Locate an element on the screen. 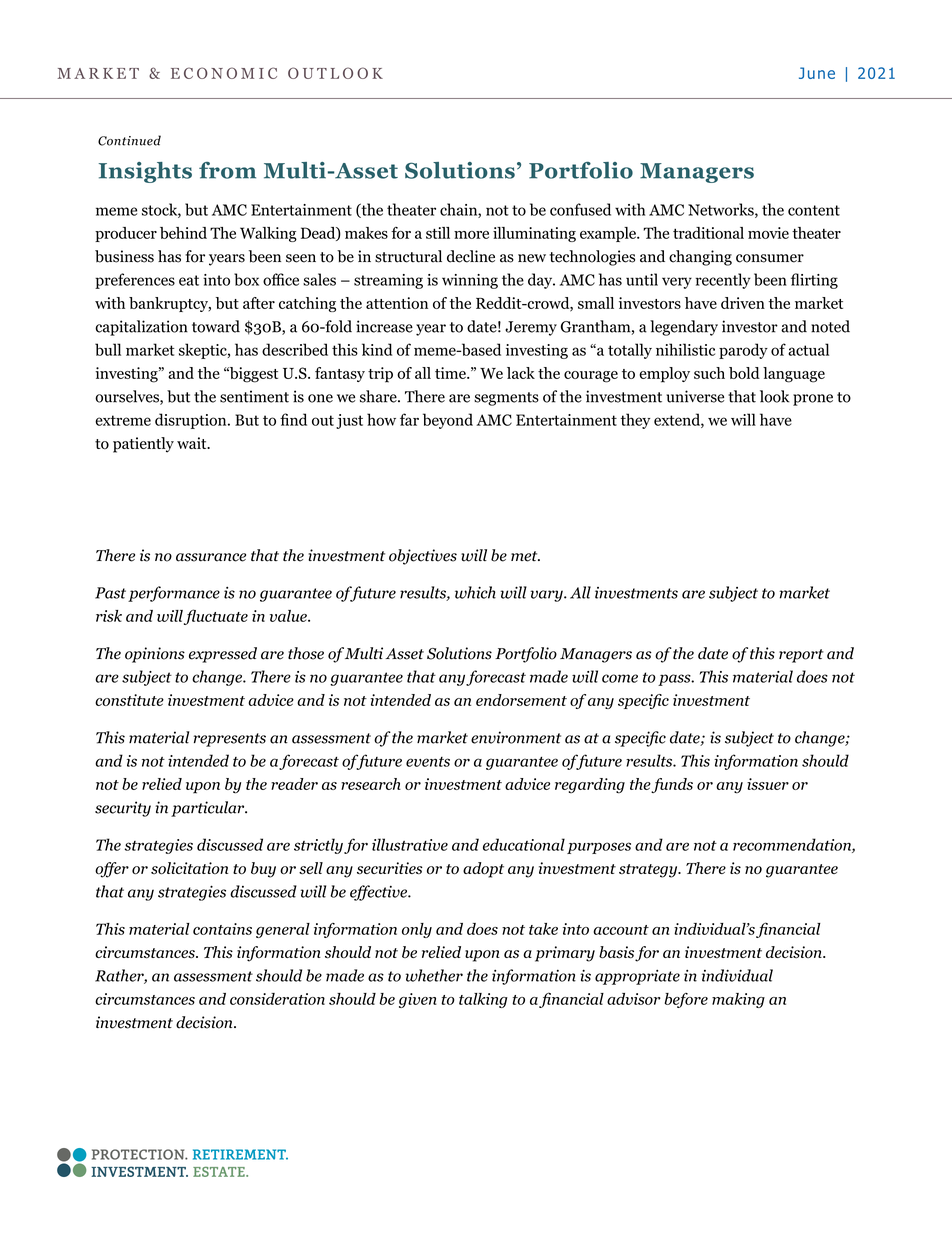  strategy is located at coordinates (649, 871).
